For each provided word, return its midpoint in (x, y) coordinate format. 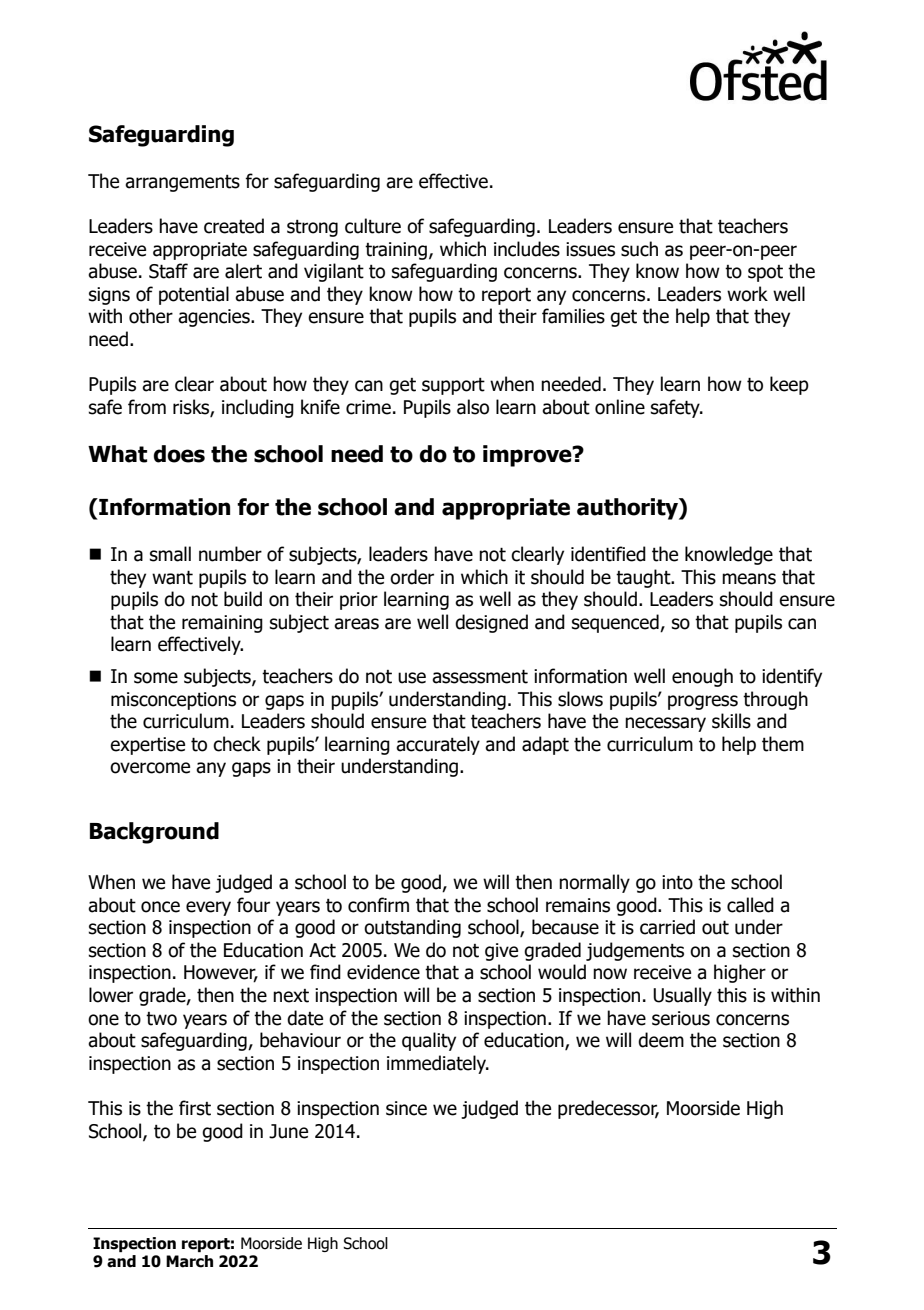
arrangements (182, 183)
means (749, 579)
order (412, 577)
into (677, 882)
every (208, 908)
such (639, 249)
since (406, 1108)
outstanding (412, 928)
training (396, 251)
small (170, 554)
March (189, 1261)
